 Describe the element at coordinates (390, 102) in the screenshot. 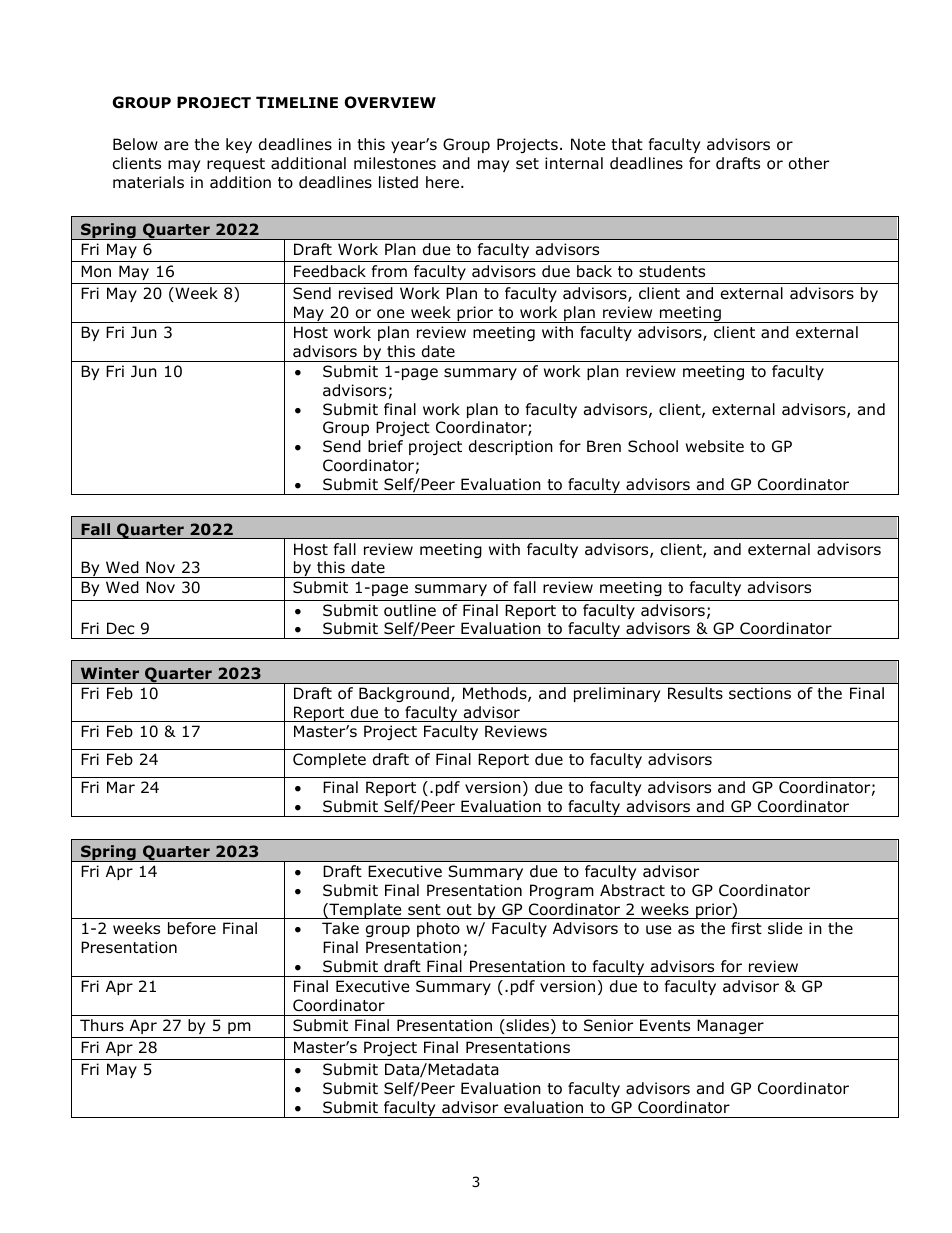

I see `OVERVIEW` at that location.
